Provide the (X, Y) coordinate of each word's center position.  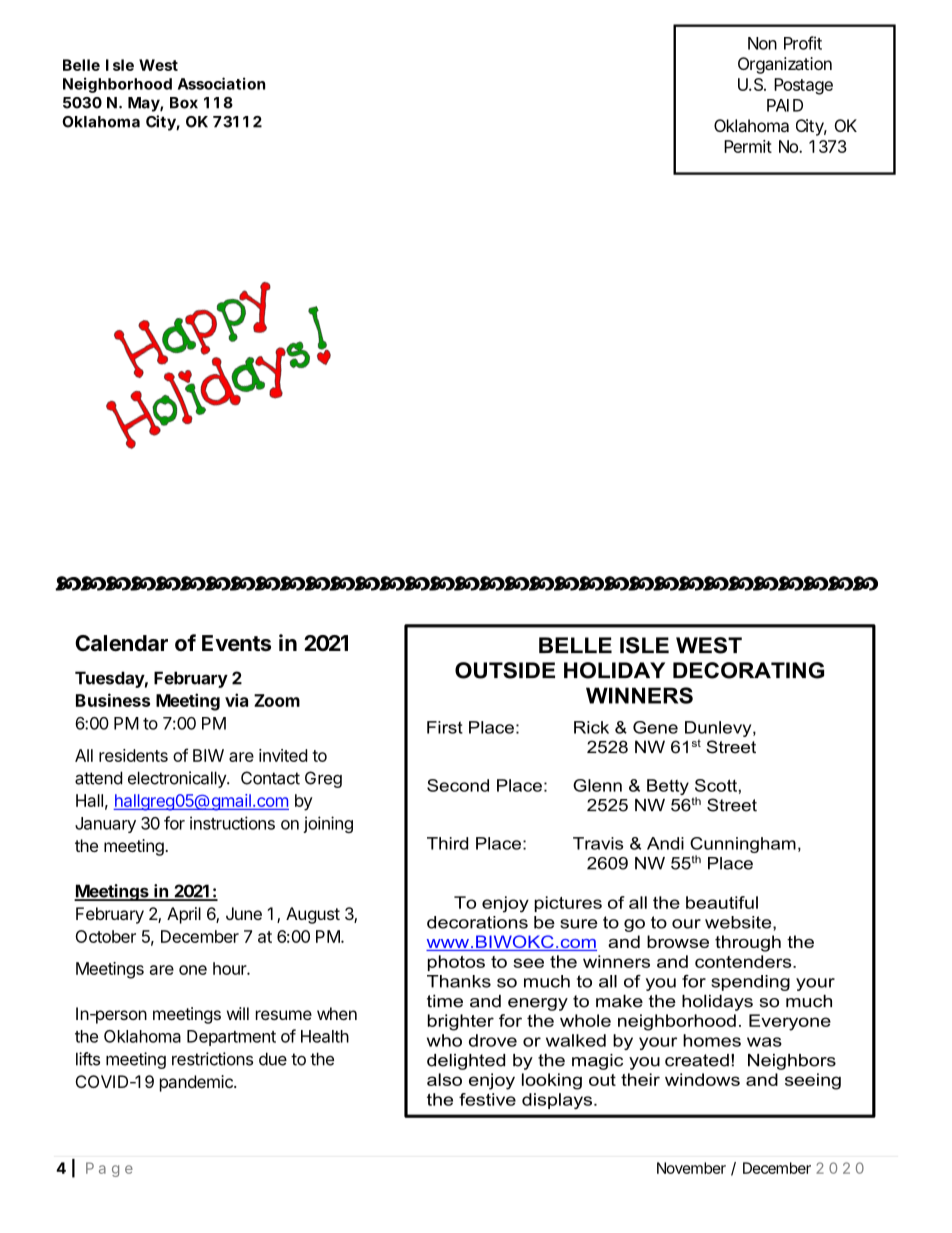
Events (236, 643)
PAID (785, 105)
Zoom (277, 700)
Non (762, 43)
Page (109, 1169)
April (184, 915)
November (691, 1168)
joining (328, 824)
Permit (748, 146)
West (158, 65)
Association (221, 83)
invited (283, 755)
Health (325, 1036)
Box (184, 103)
